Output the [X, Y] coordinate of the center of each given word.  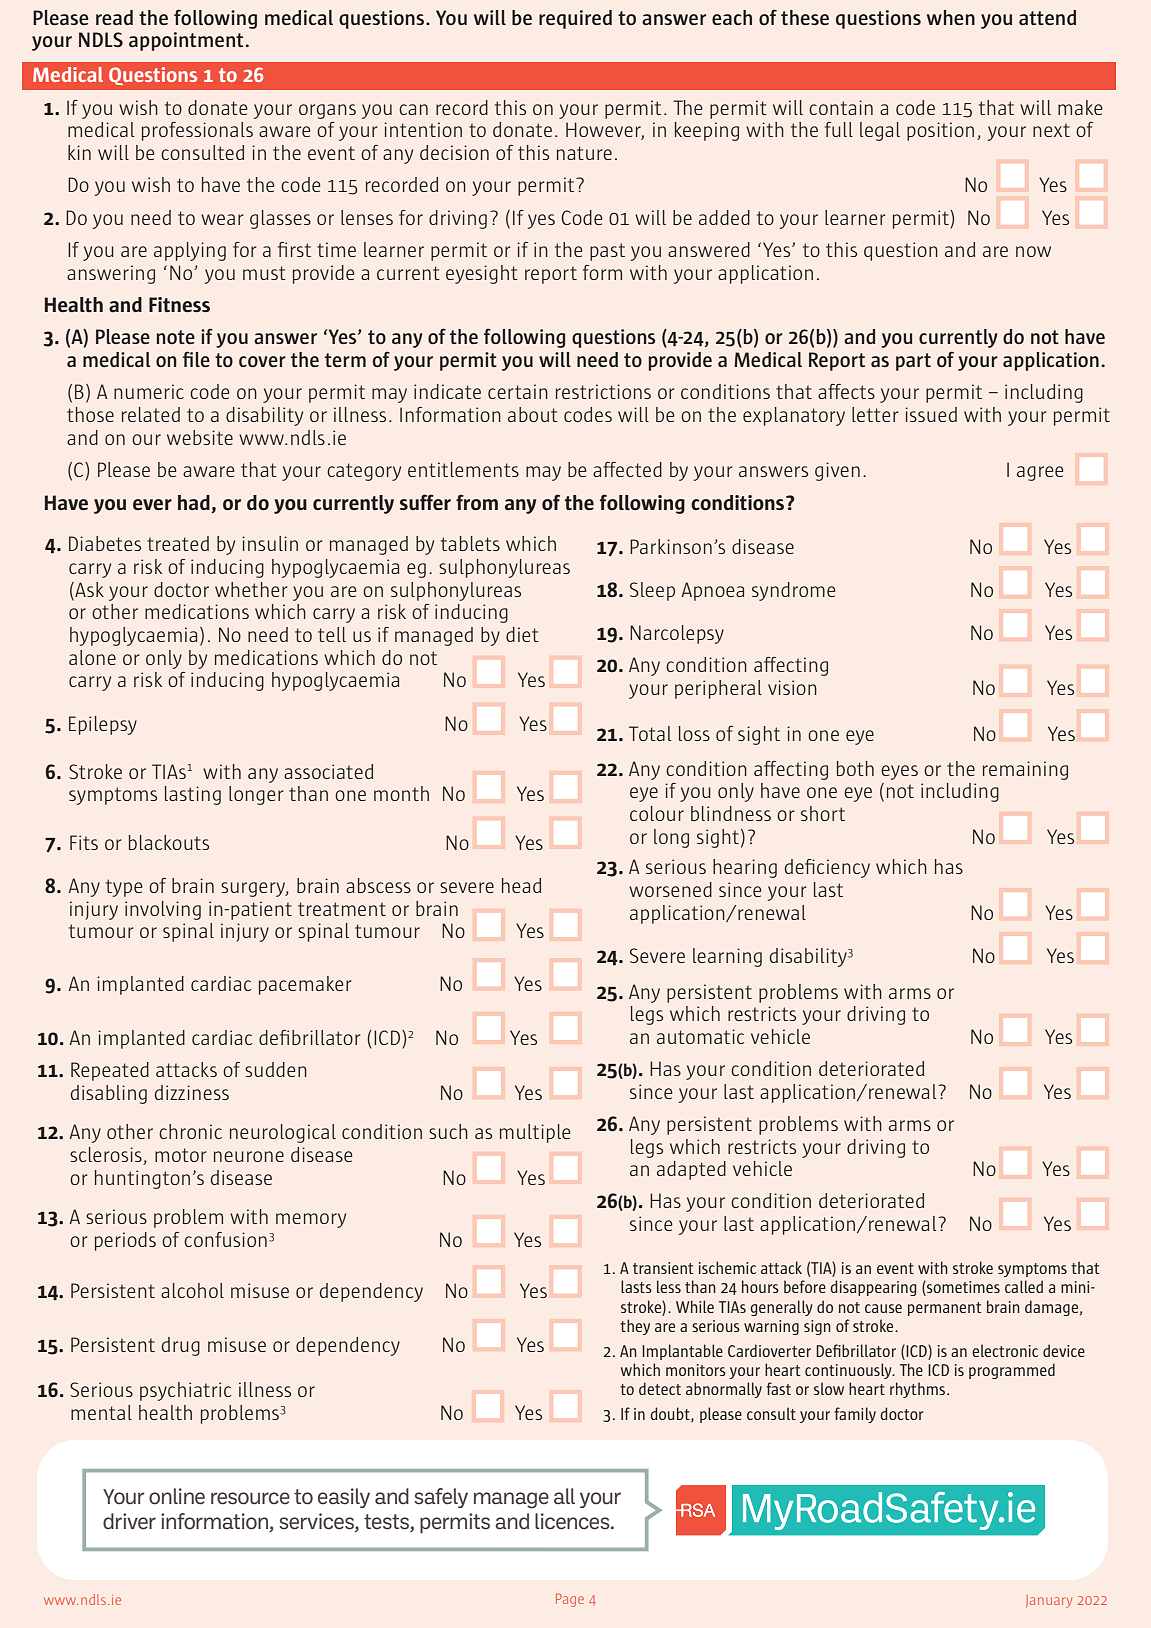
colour [657, 813]
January [1049, 1601]
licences [573, 1521]
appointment [186, 41]
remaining [1025, 770]
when [951, 17]
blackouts [169, 842]
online [177, 1496]
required [575, 19]
